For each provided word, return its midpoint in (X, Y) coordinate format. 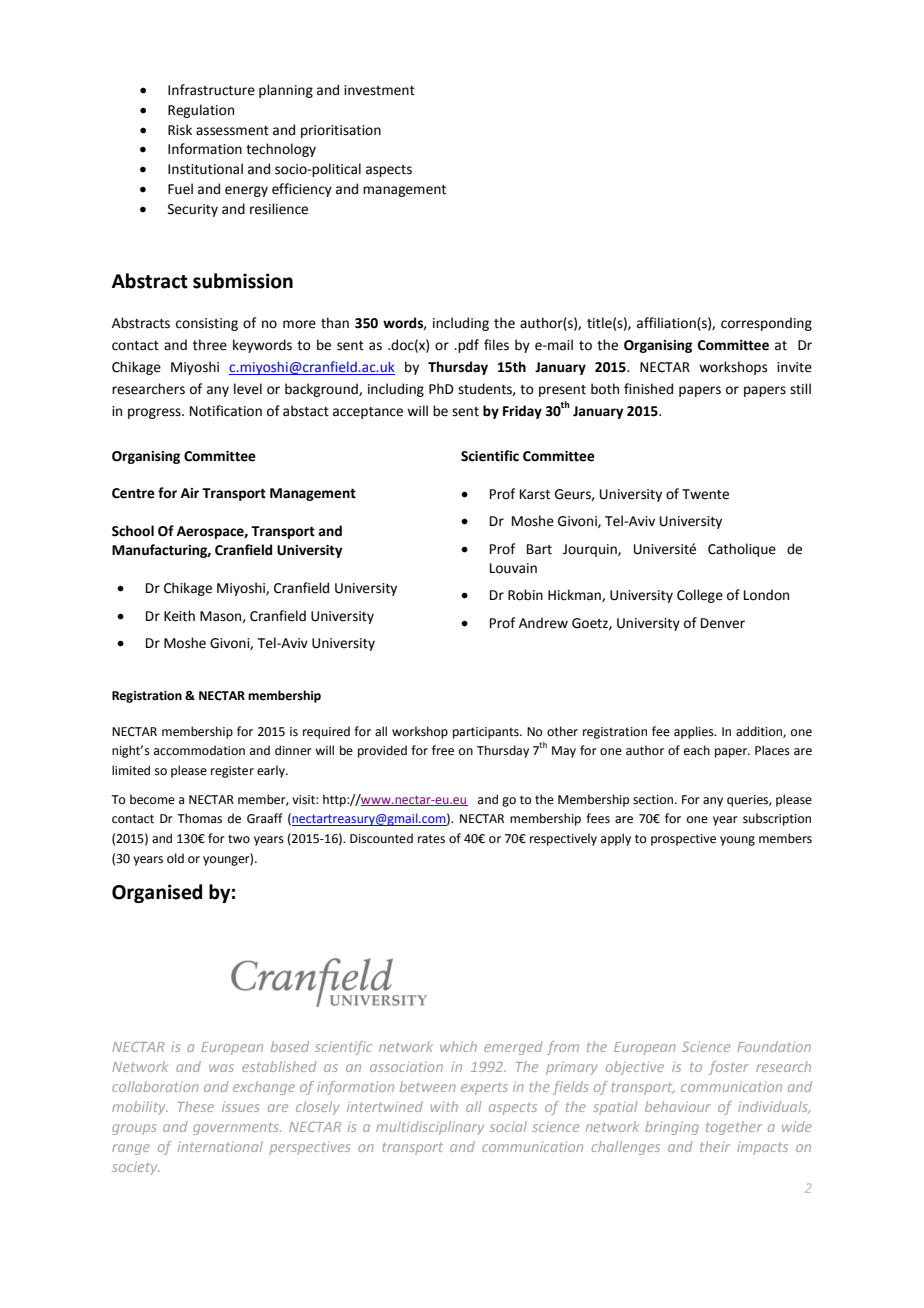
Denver (723, 623)
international (220, 1146)
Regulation (201, 111)
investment (379, 90)
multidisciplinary (430, 1128)
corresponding (766, 324)
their (715, 1146)
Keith (179, 616)
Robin (525, 595)
